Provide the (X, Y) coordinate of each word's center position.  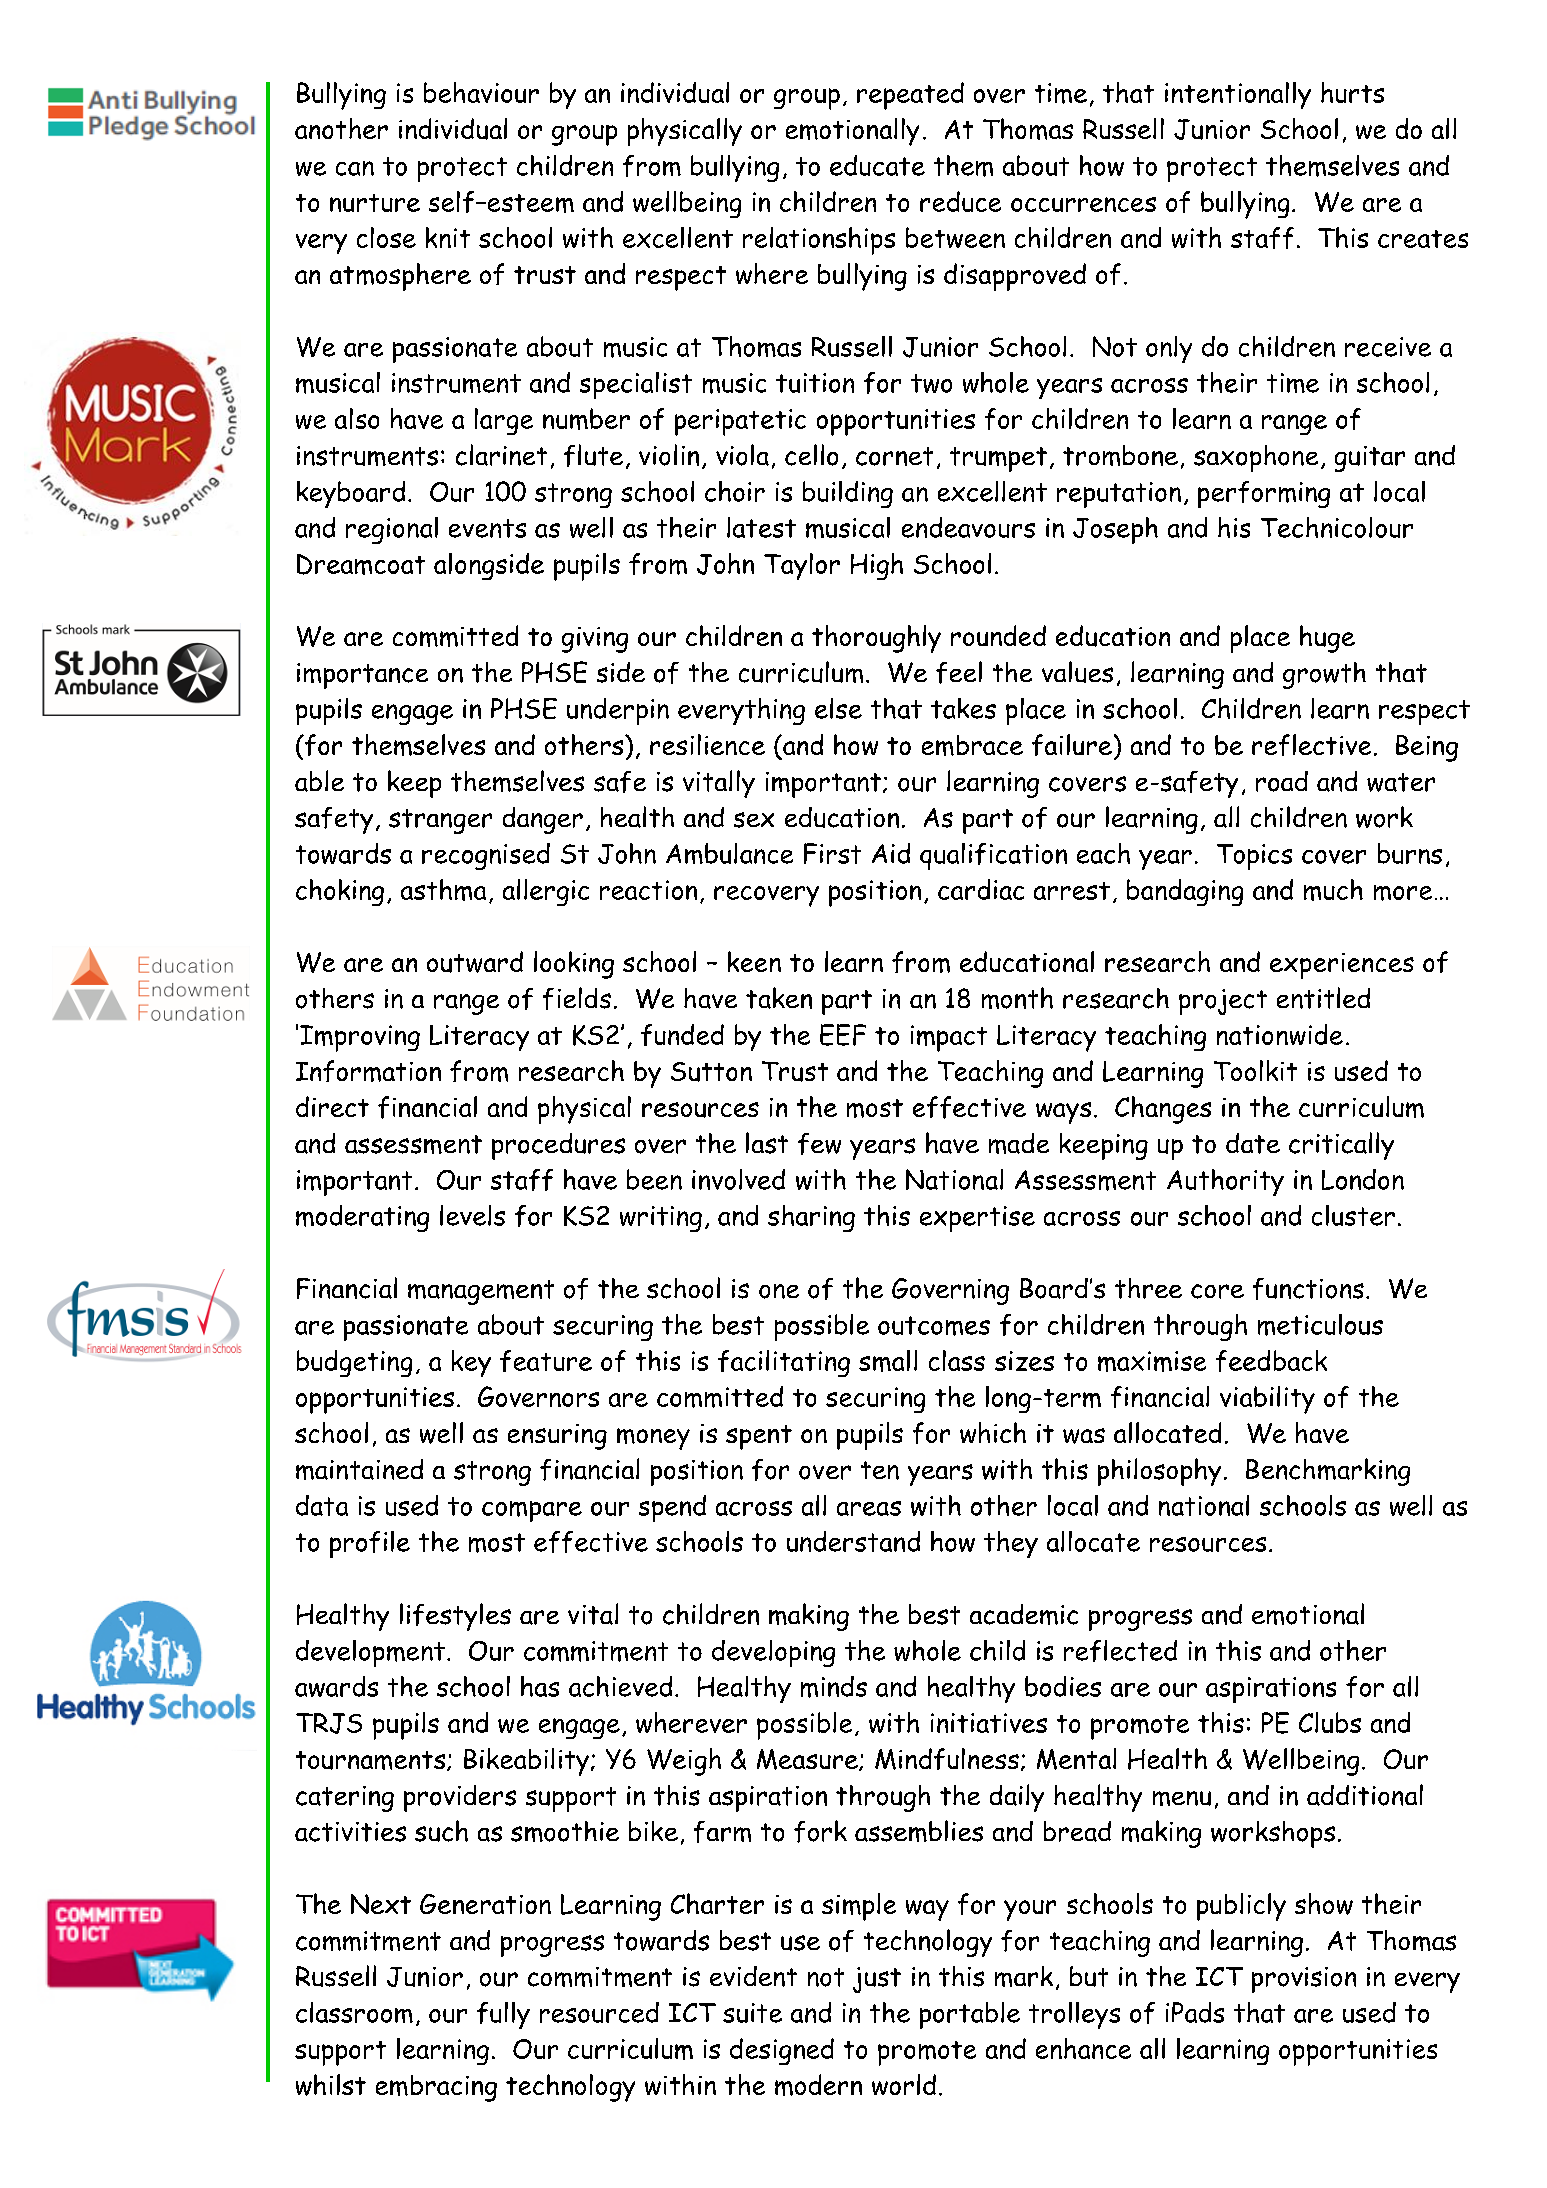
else (838, 708)
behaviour (481, 92)
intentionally (1238, 95)
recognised (486, 856)
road (1282, 781)
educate (877, 165)
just (877, 1980)
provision (1304, 1980)
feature (546, 1361)
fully (503, 2015)
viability (1267, 1400)
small (888, 1361)
